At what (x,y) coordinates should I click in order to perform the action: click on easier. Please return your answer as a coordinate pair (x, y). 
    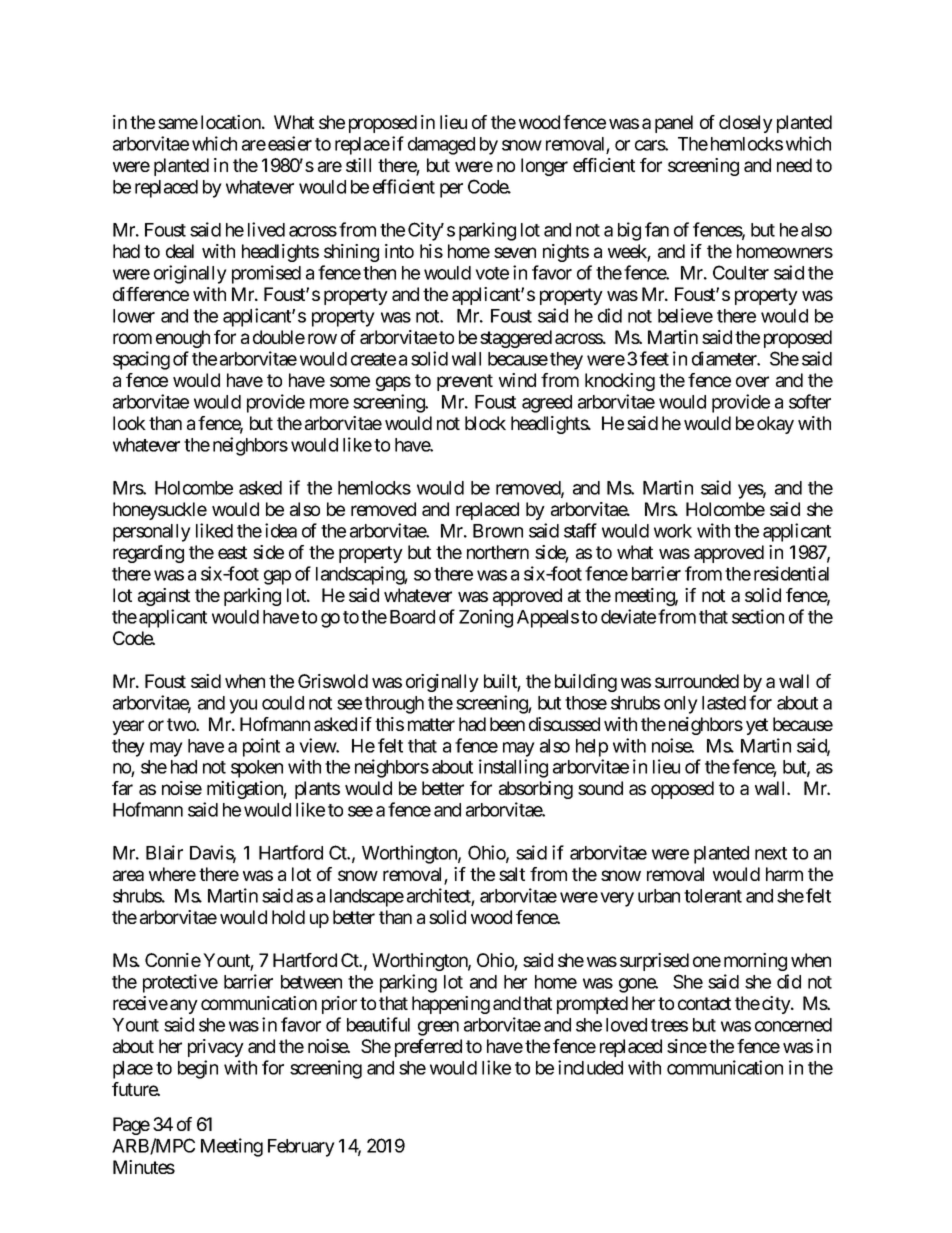
    Looking at the image, I should click on (290, 143).
